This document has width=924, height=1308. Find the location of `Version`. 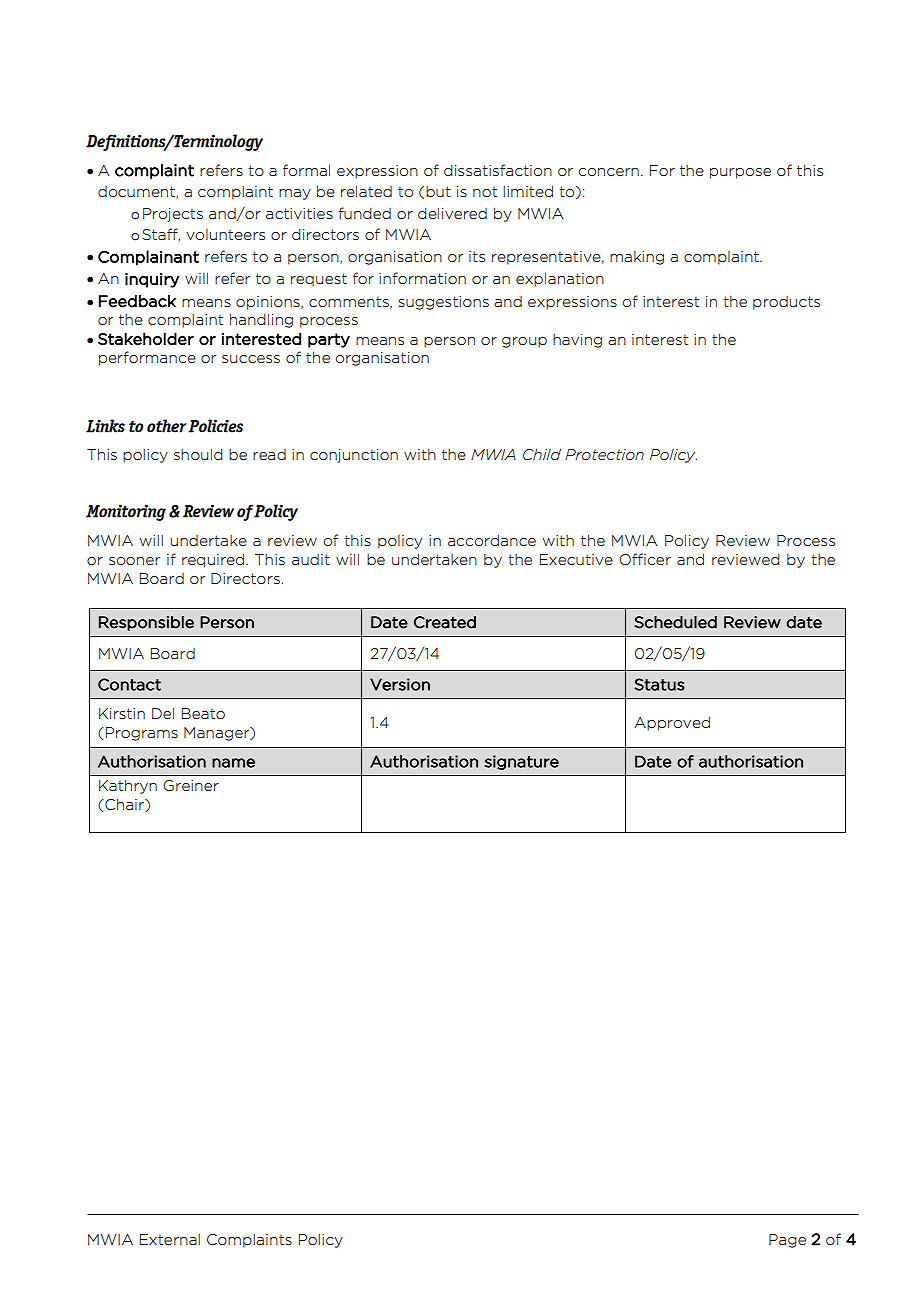

Version is located at coordinates (400, 684).
